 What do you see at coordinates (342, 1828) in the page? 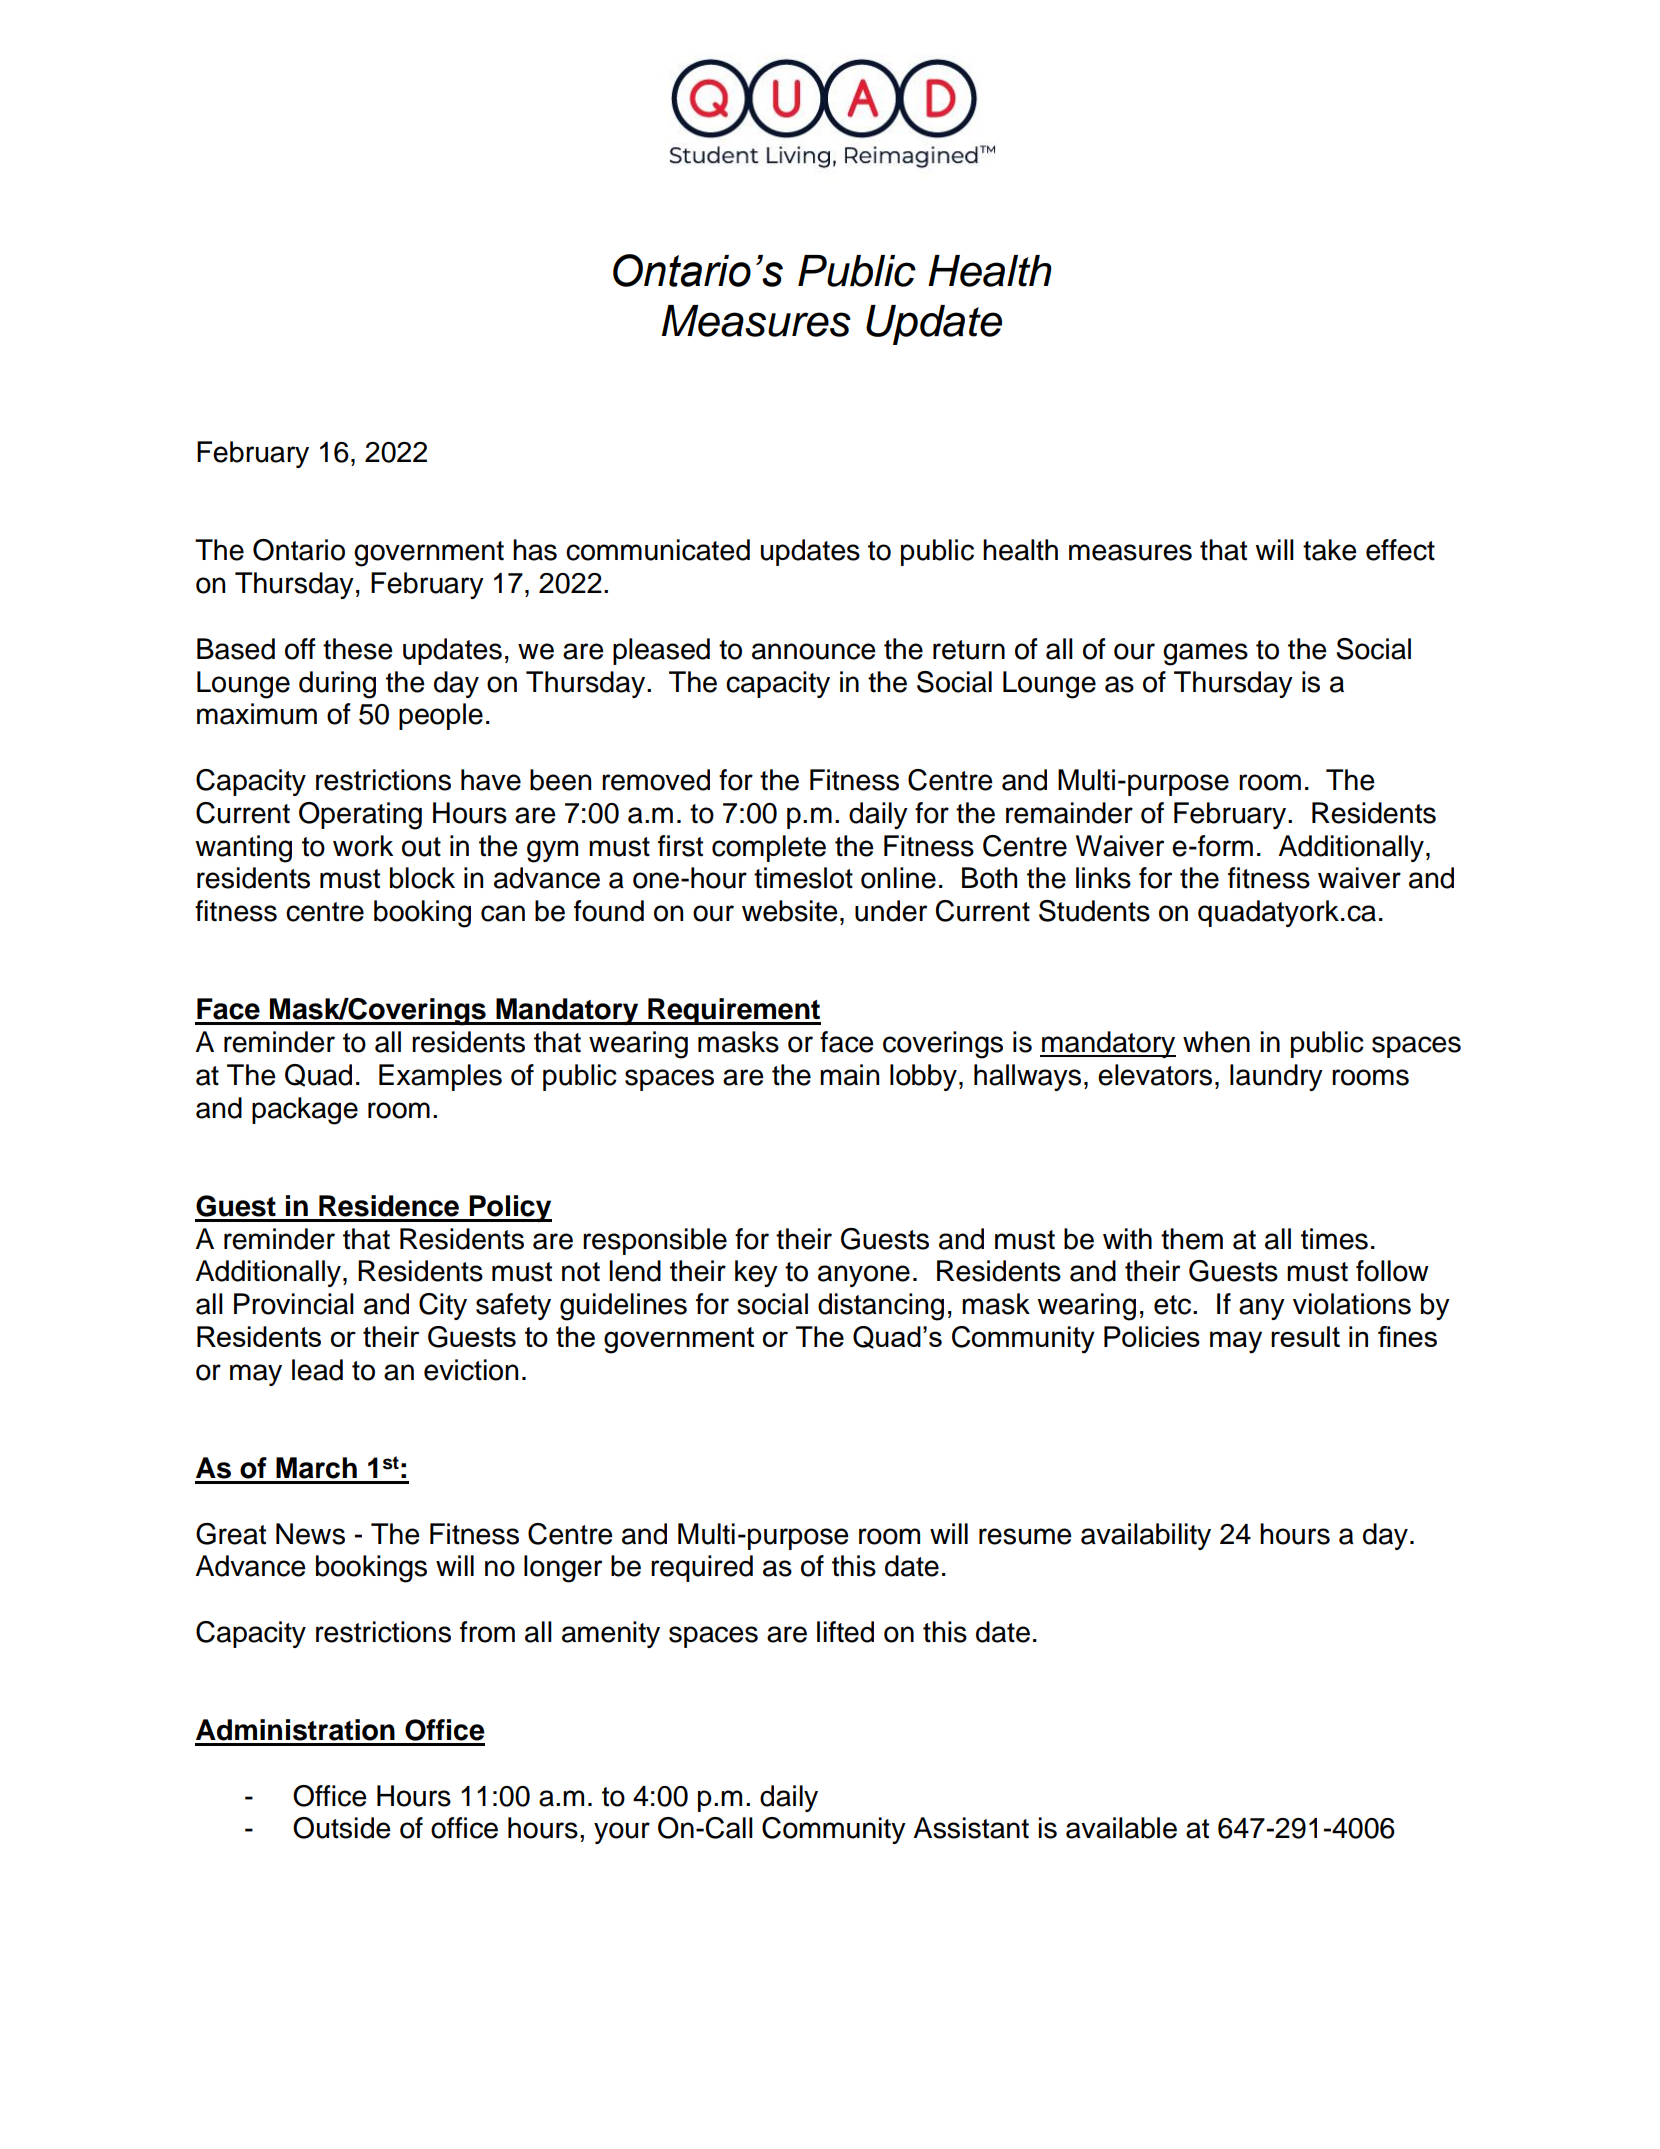
I see `Outside` at bounding box center [342, 1828].
